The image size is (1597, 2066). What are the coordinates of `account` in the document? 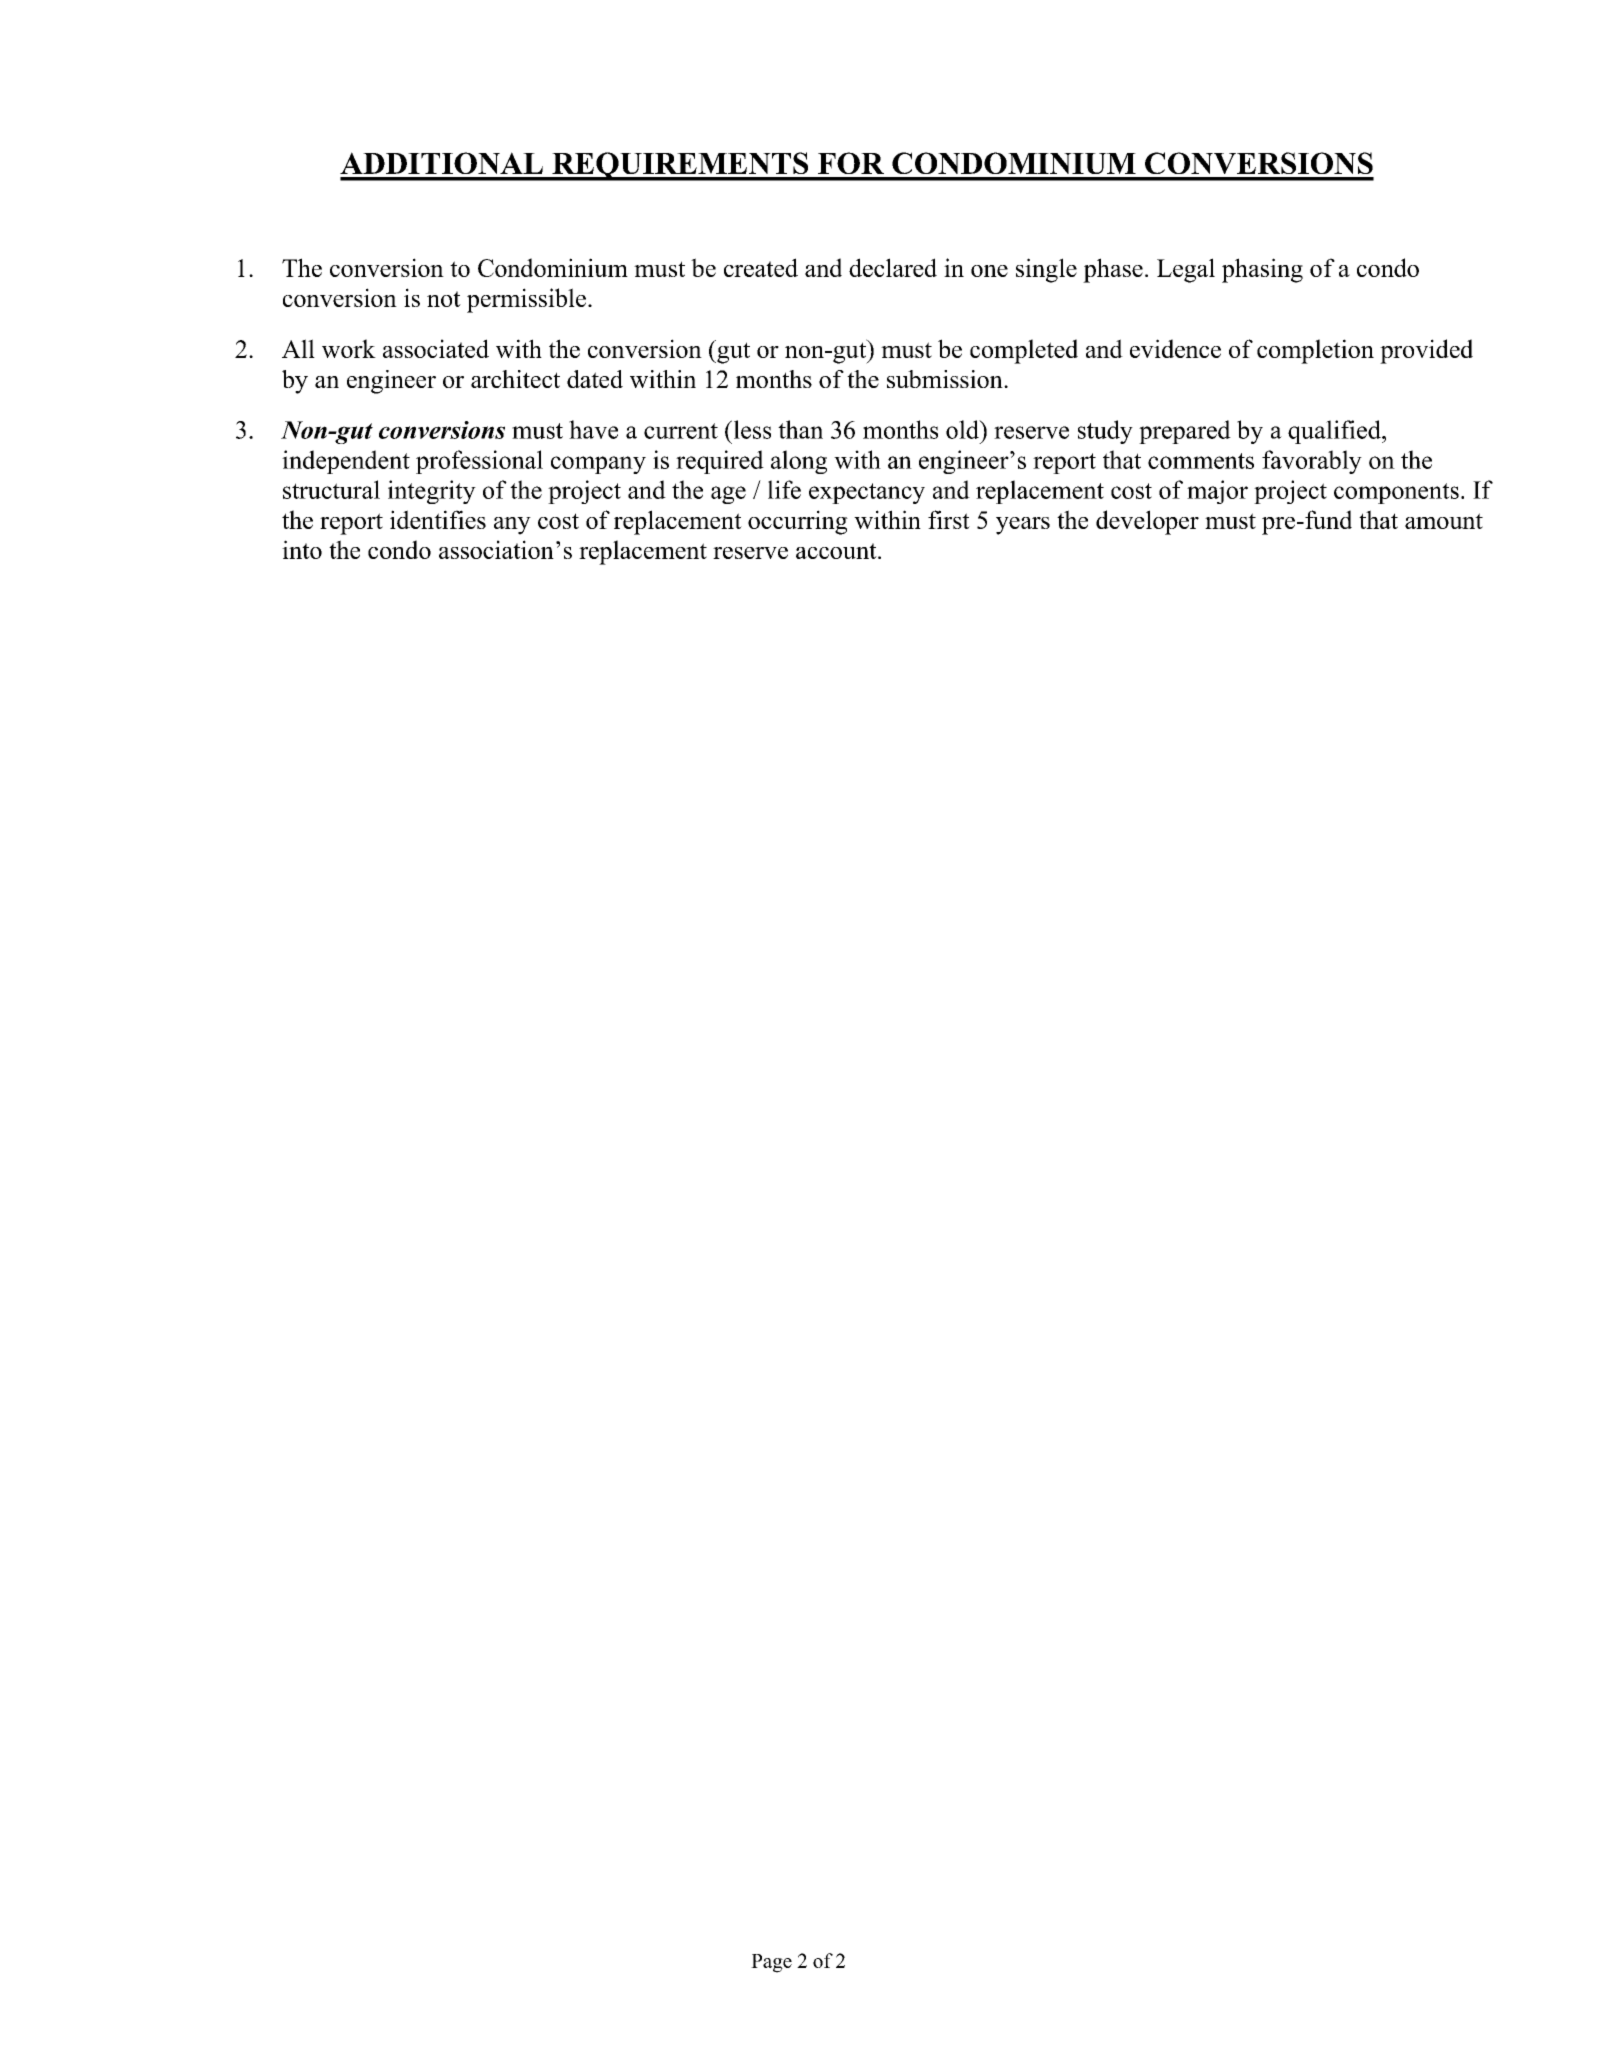 It's located at (837, 551).
